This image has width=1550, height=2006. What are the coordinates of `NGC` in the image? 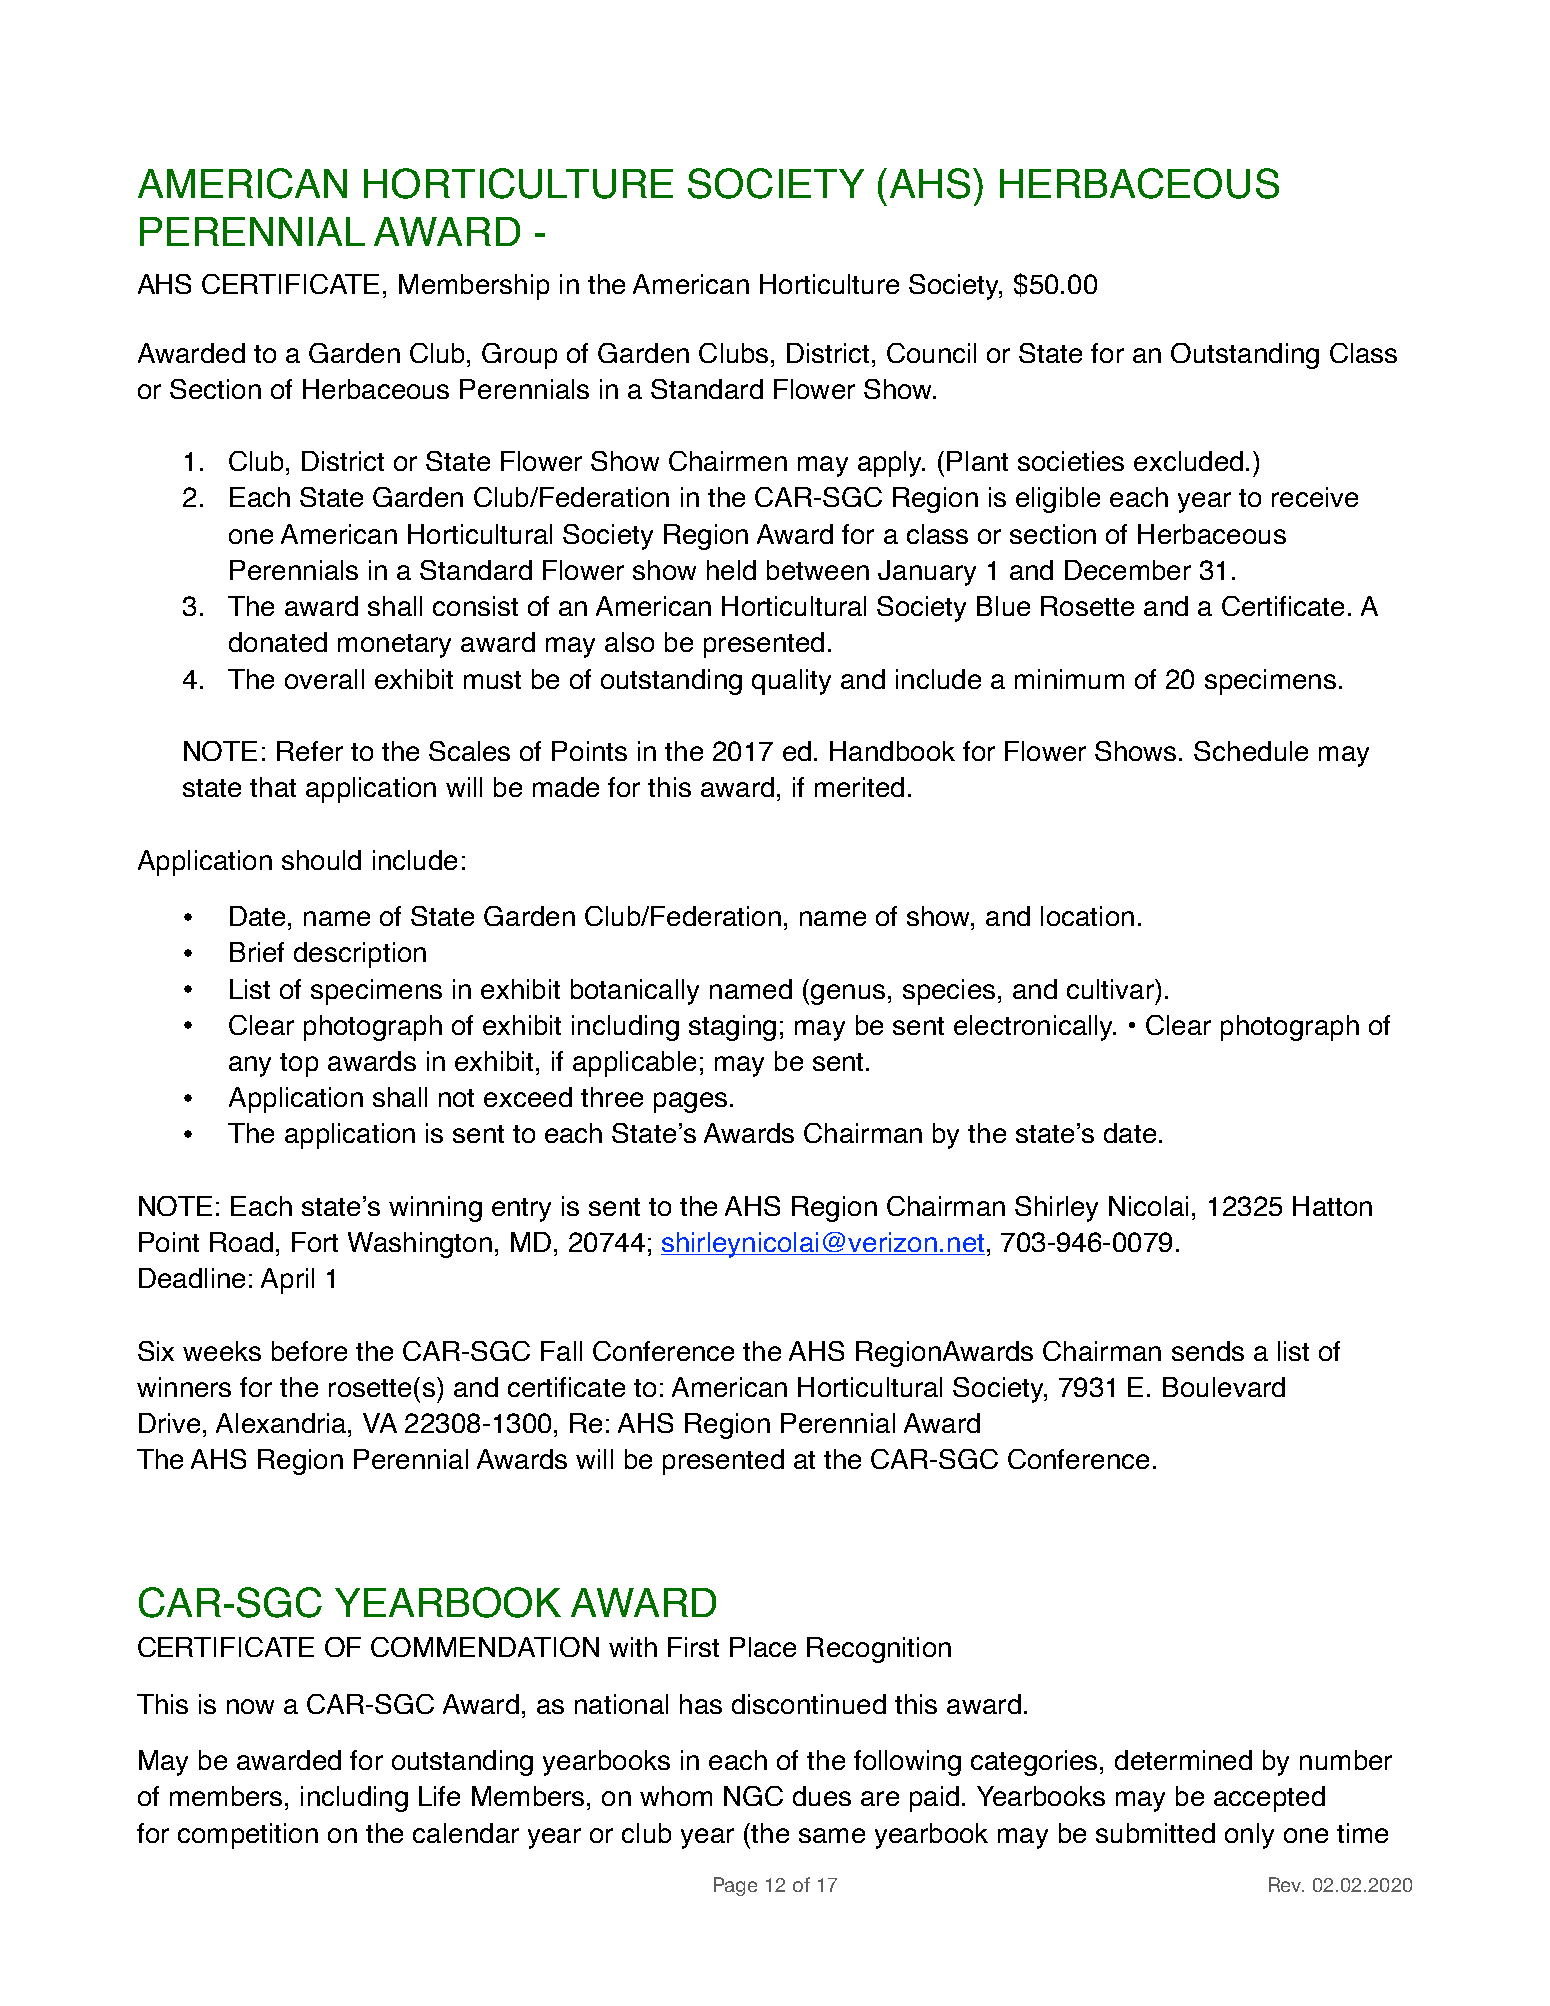 It's located at (753, 1796).
